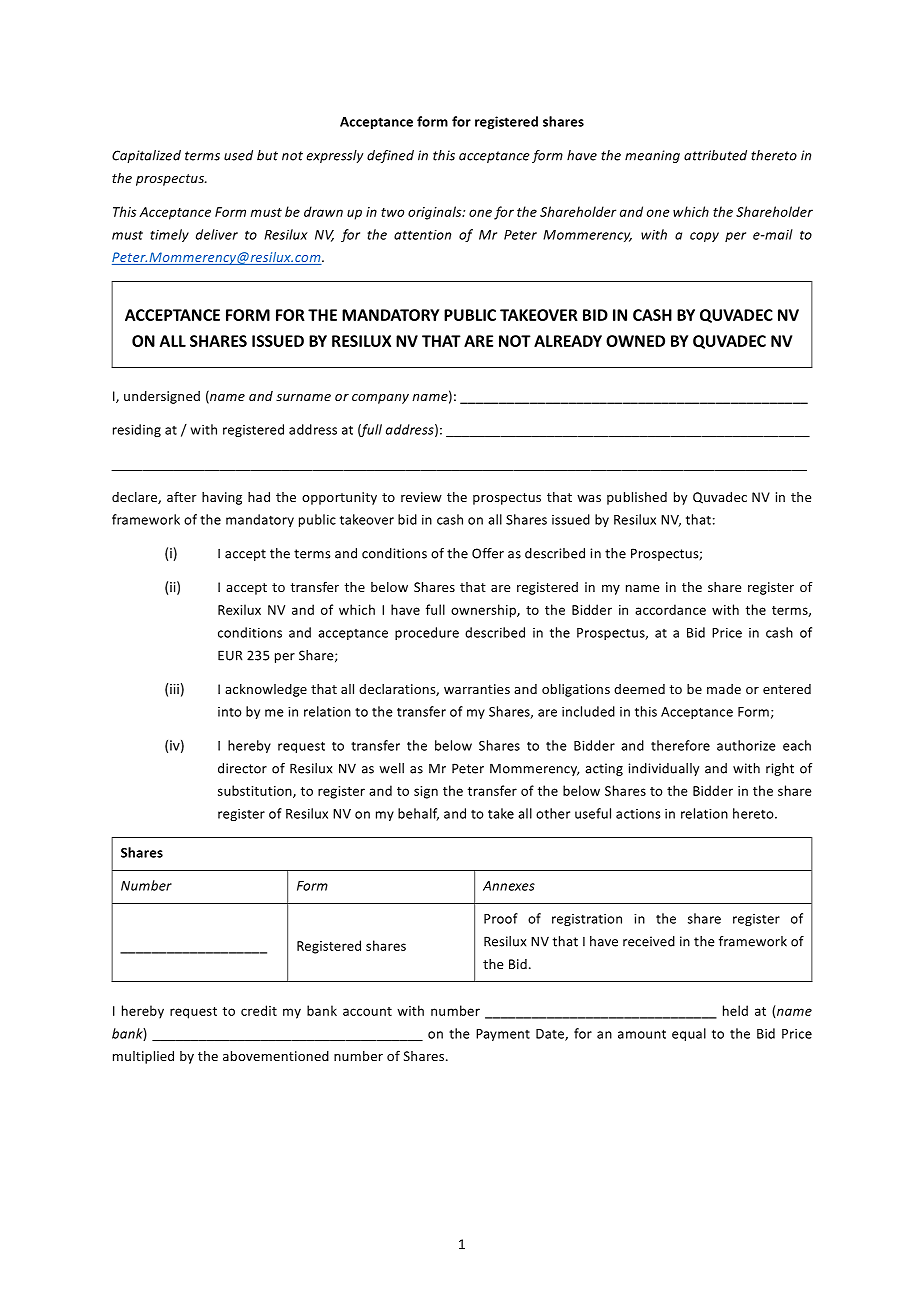  I want to click on used, so click(238, 155).
